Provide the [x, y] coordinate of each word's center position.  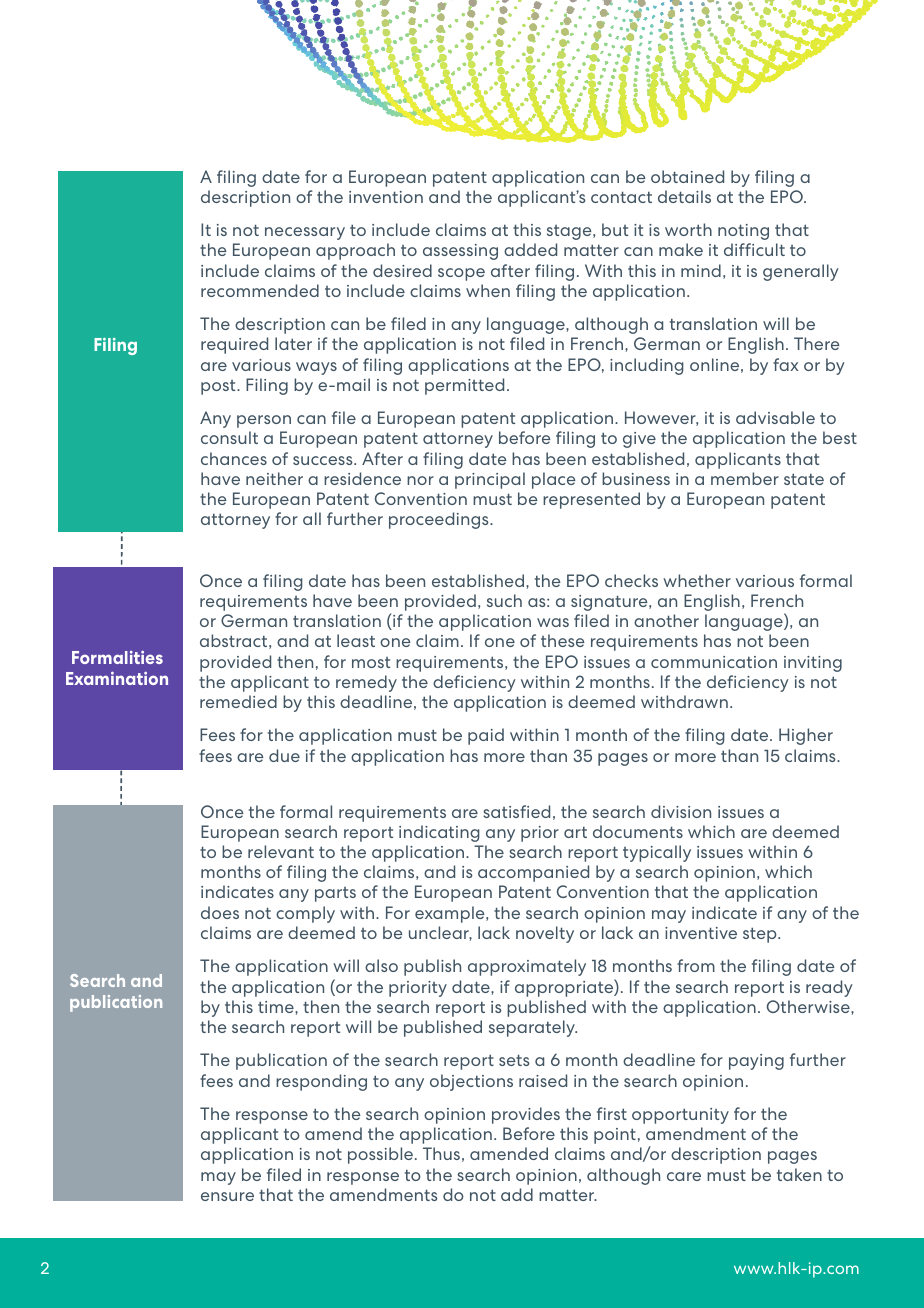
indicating [439, 833]
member [745, 478]
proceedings [440, 520]
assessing [460, 252]
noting [743, 232]
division [681, 811]
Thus [441, 1153]
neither [274, 478]
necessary [305, 233]
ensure [227, 1196]
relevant [281, 851]
